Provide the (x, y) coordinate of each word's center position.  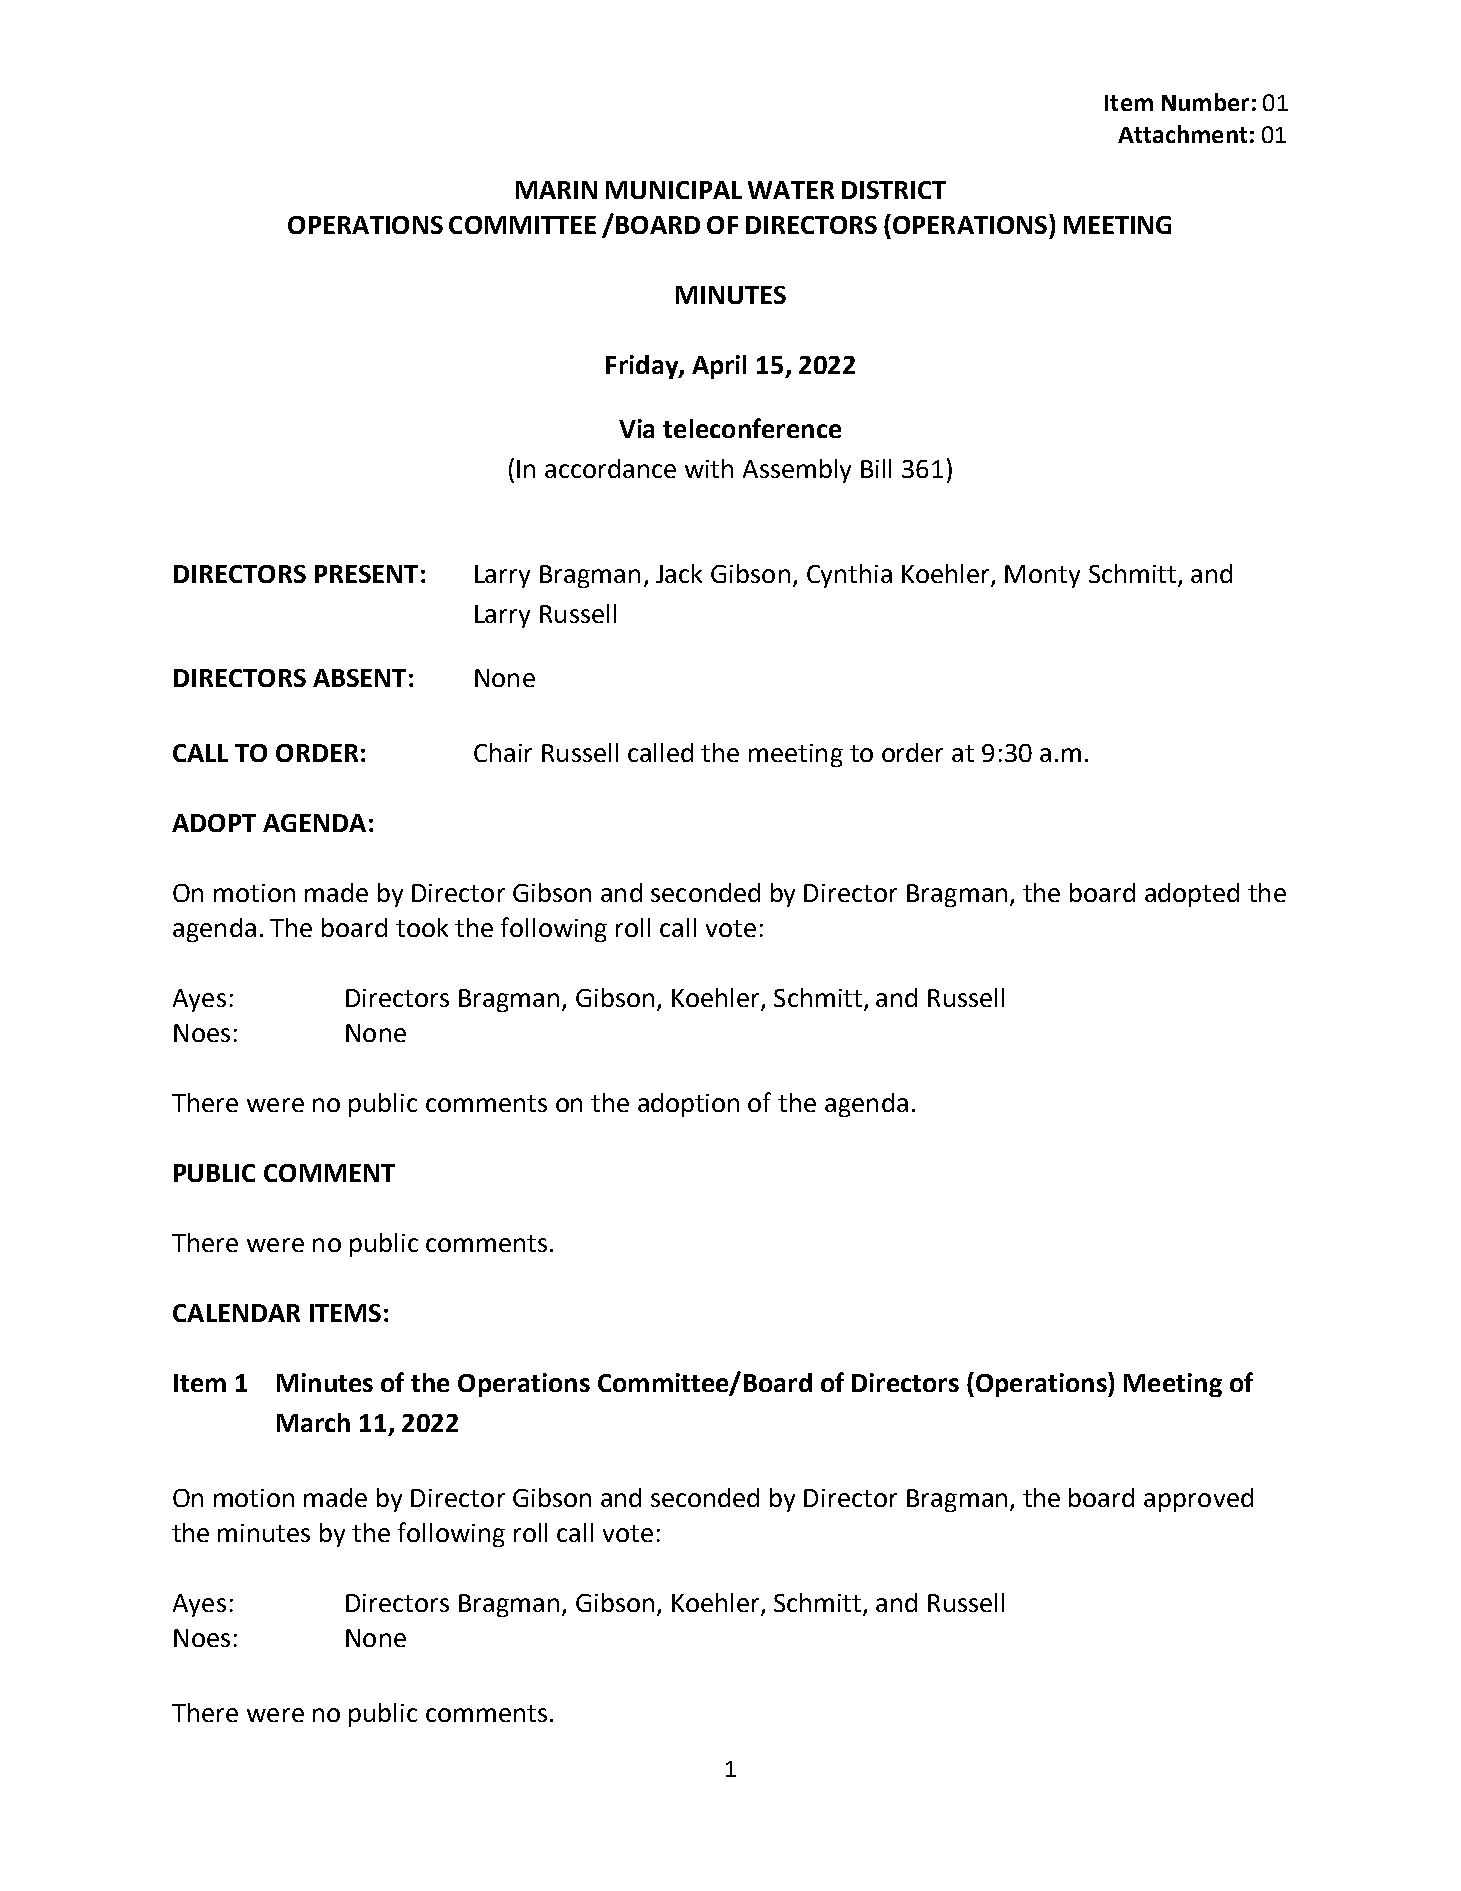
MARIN (556, 190)
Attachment (1182, 134)
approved (1198, 1500)
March (313, 1422)
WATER (791, 190)
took (422, 927)
